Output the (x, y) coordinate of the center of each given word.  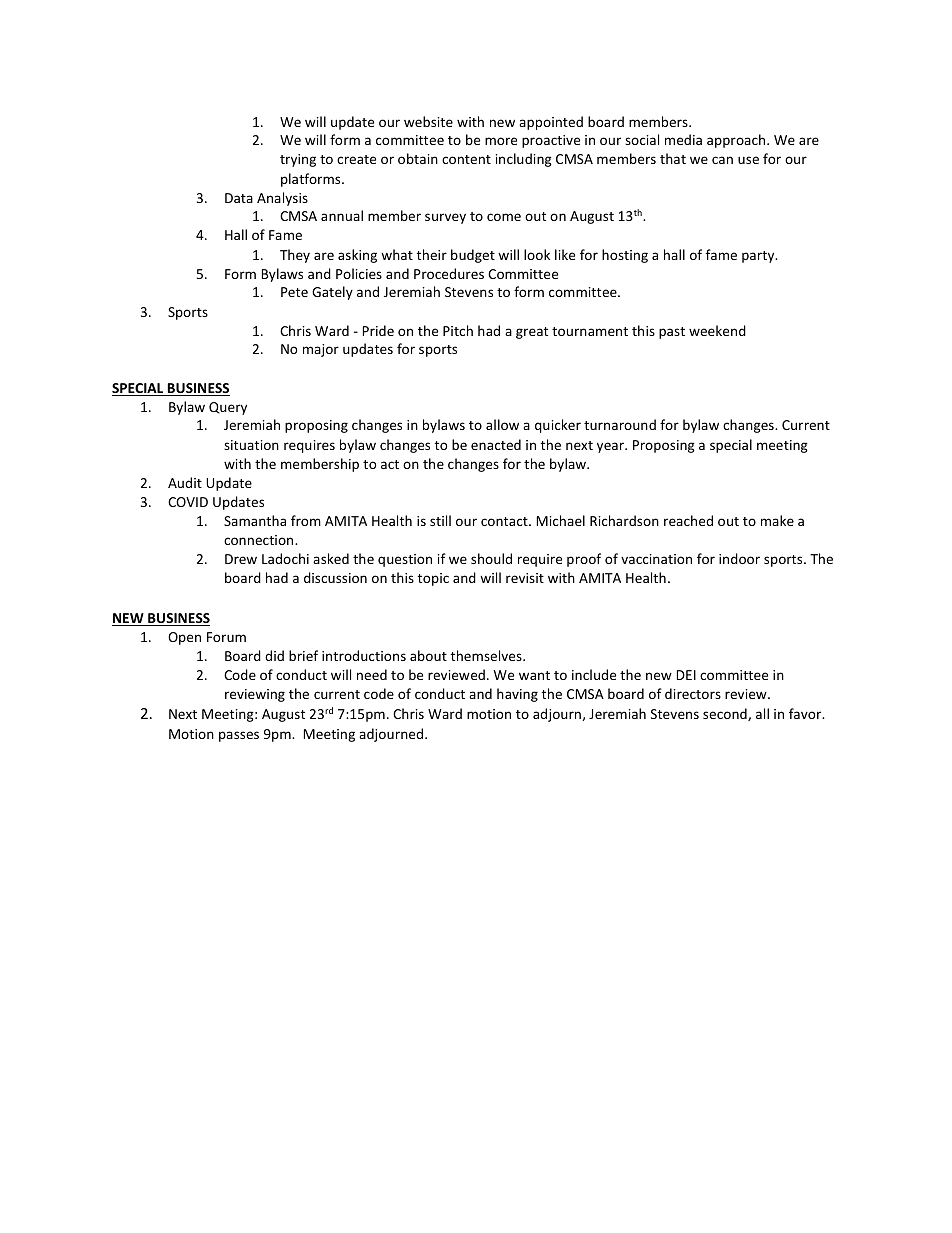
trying (298, 160)
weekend (717, 330)
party (759, 257)
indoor (739, 558)
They (295, 256)
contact (505, 521)
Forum (226, 637)
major (321, 350)
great (532, 333)
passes (239, 736)
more (501, 141)
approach (737, 141)
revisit (525, 578)
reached (688, 520)
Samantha (255, 520)
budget (473, 256)
